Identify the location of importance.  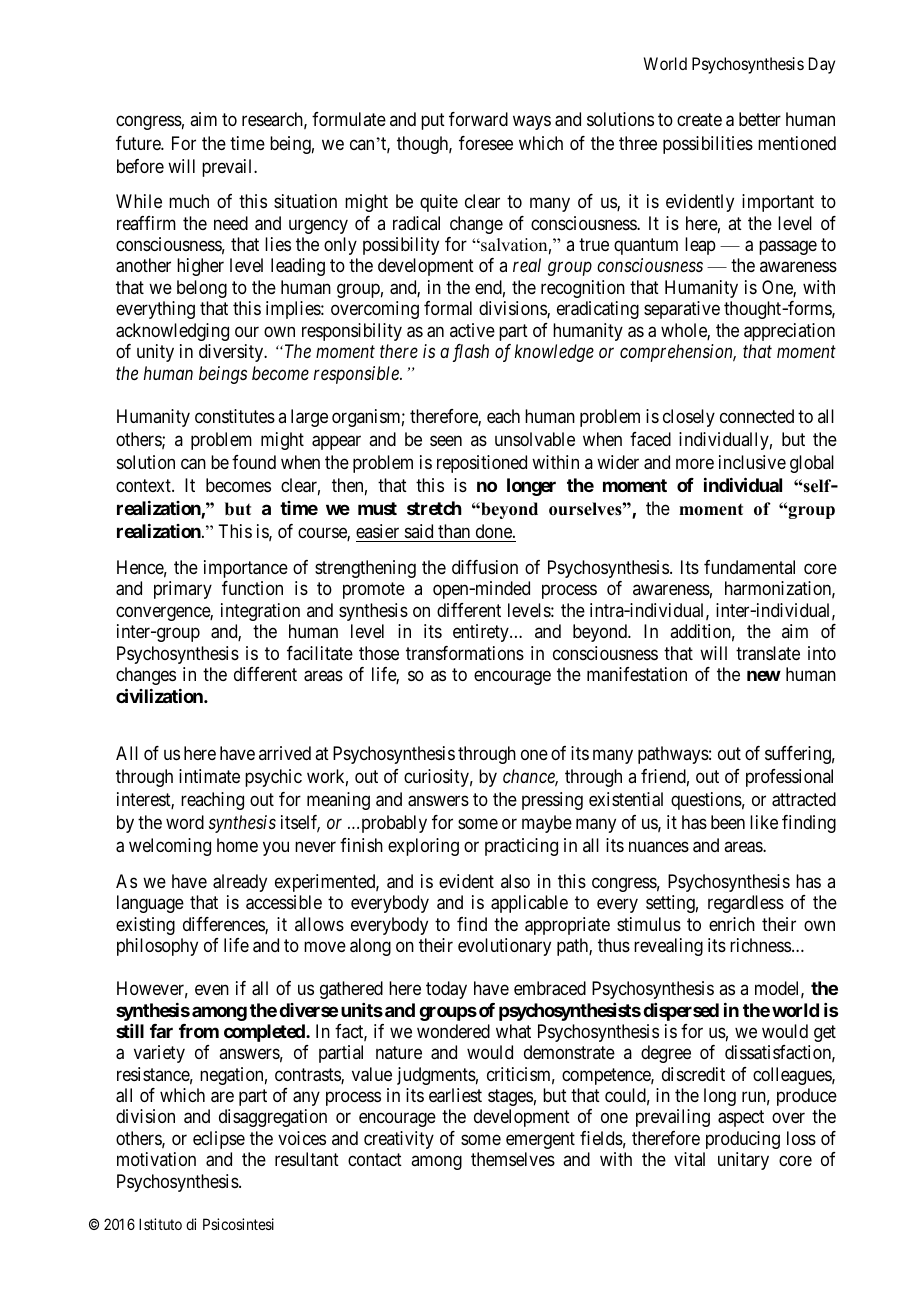
(246, 569).
